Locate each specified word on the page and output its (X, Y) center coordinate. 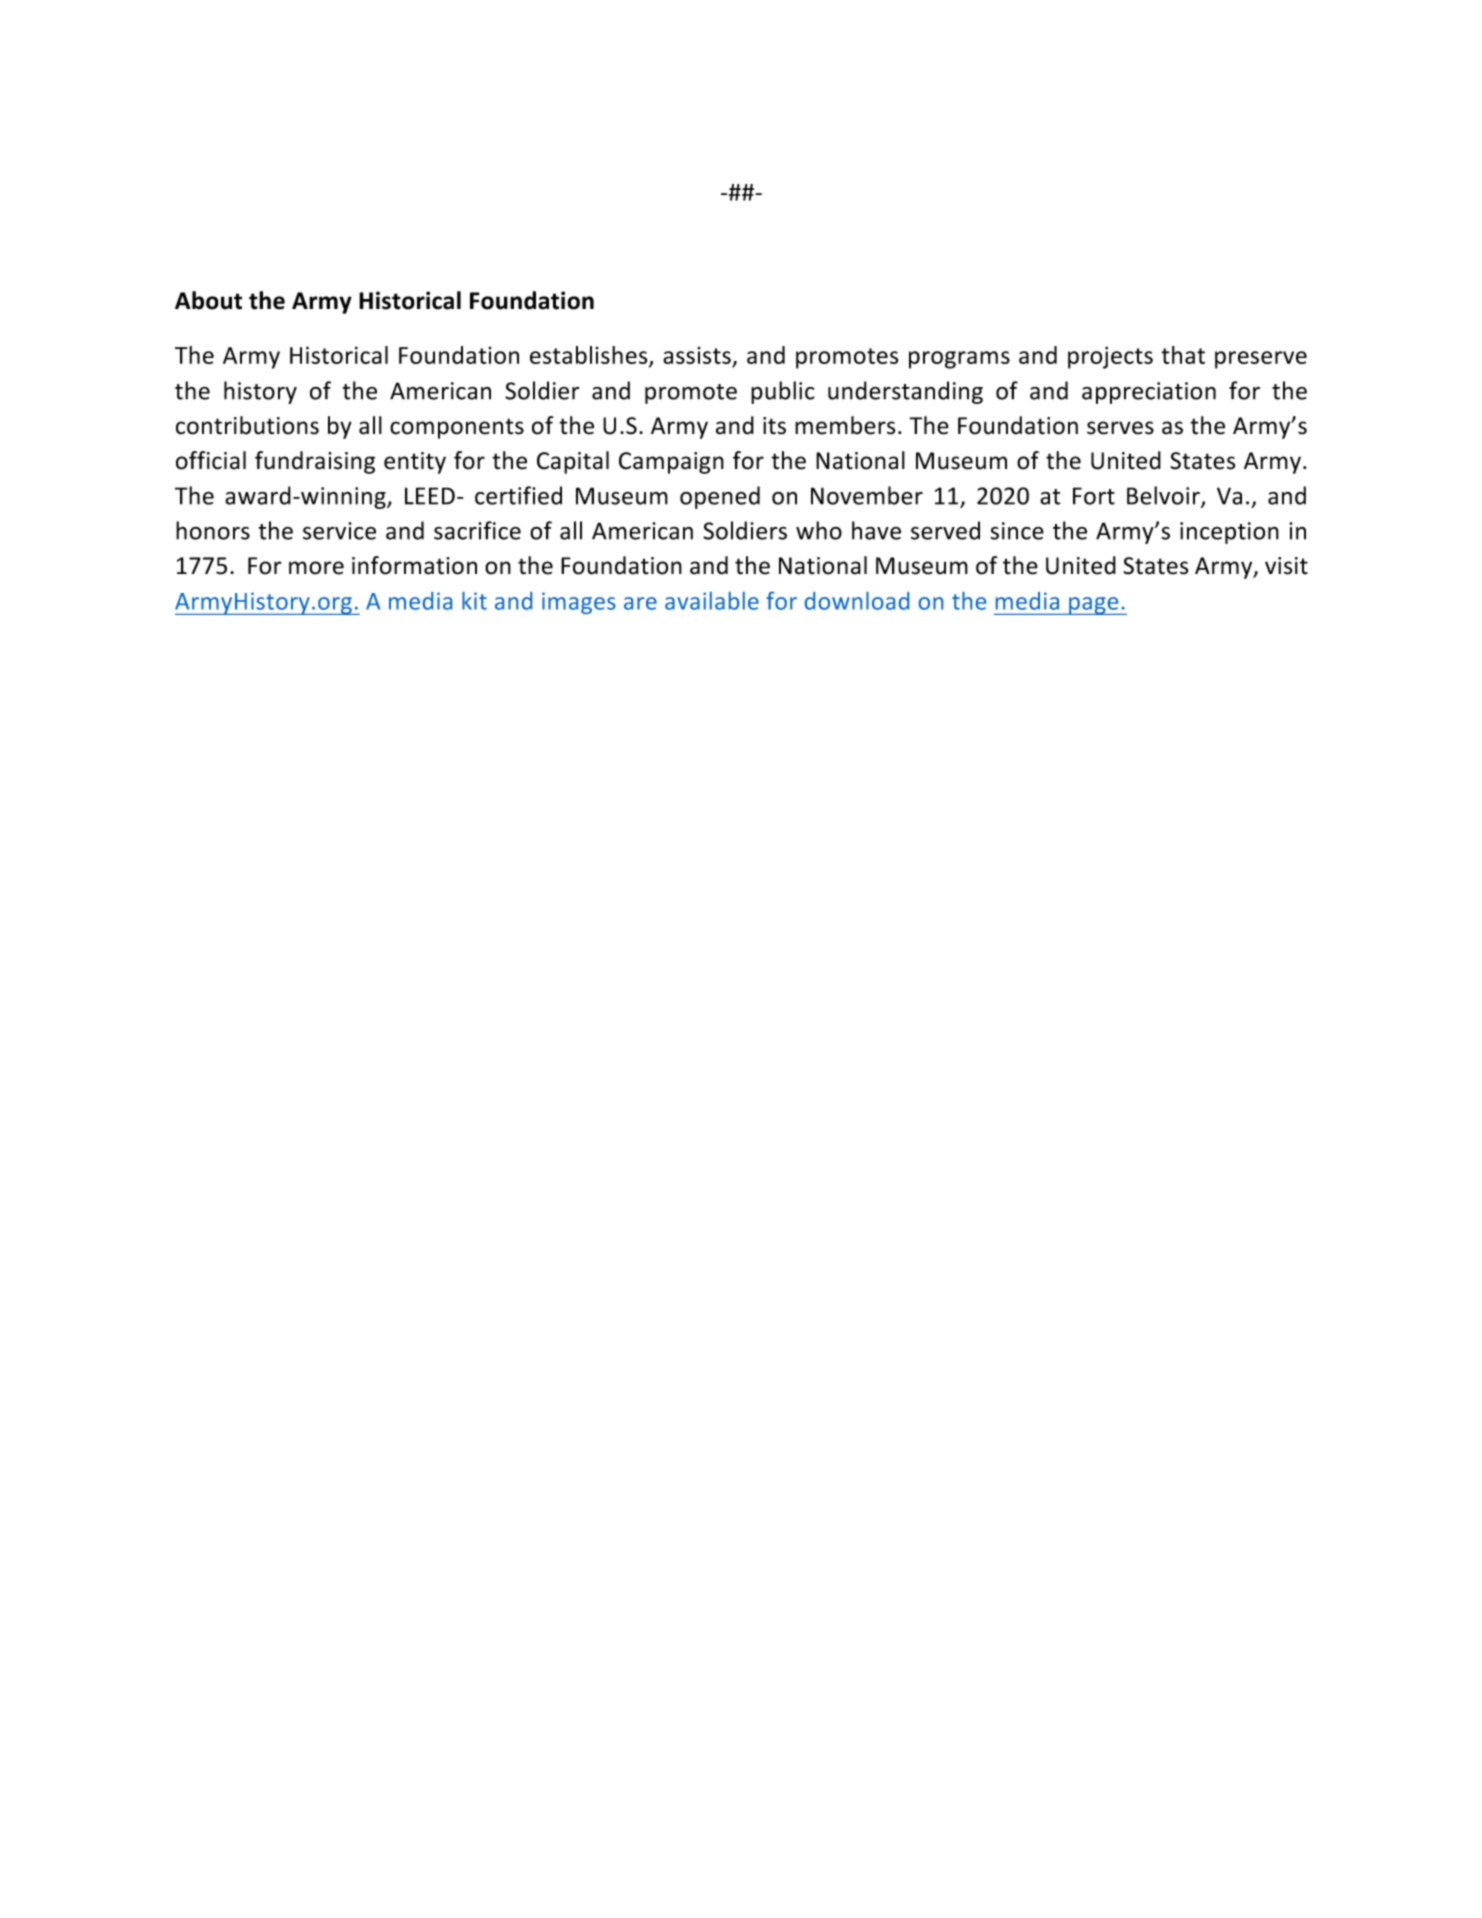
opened (720, 497)
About (208, 300)
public (783, 392)
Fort (1094, 496)
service (339, 531)
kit (474, 601)
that (1183, 355)
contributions (247, 425)
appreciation (1149, 393)
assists (698, 357)
